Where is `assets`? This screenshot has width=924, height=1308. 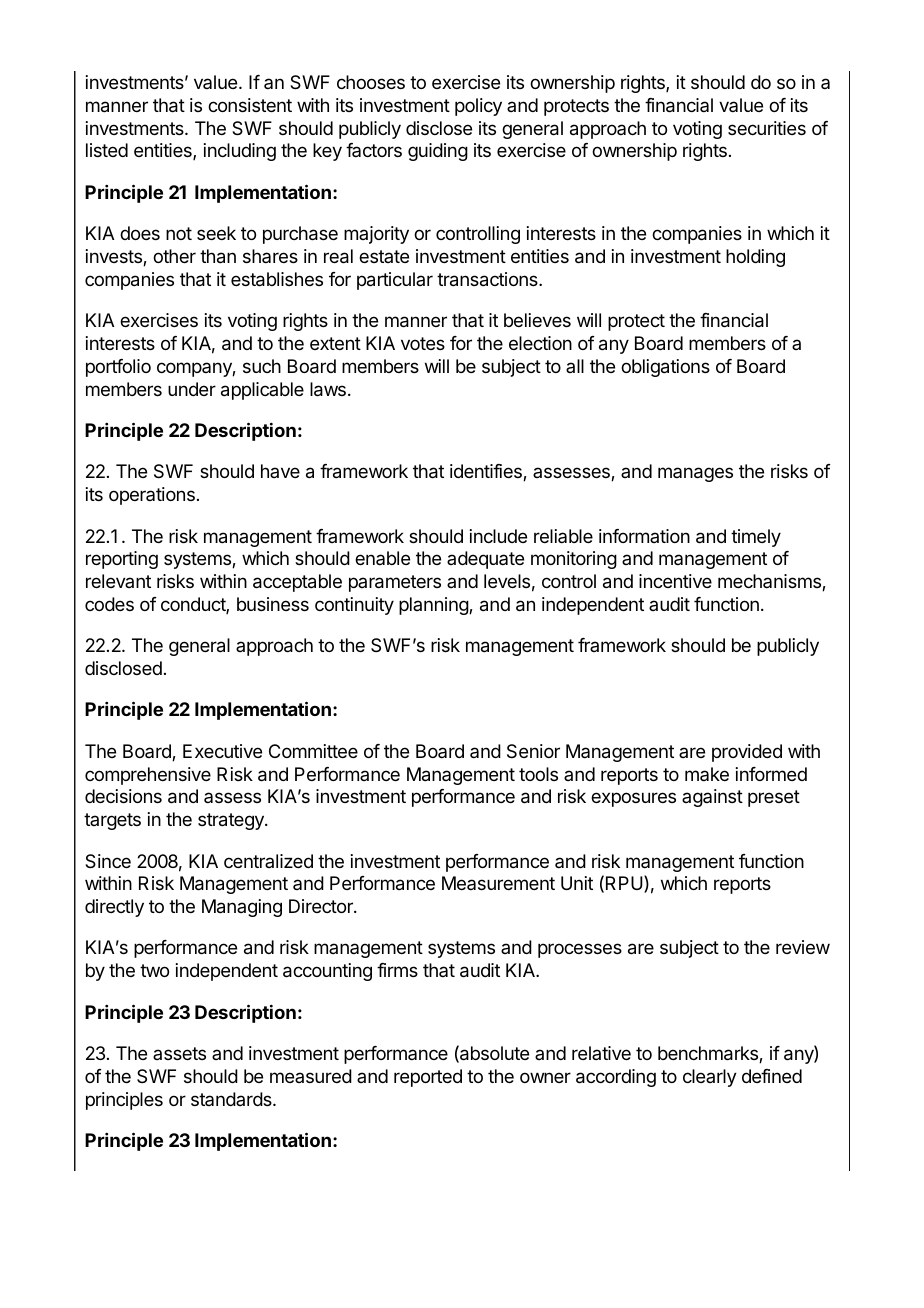
assets is located at coordinates (179, 1053).
